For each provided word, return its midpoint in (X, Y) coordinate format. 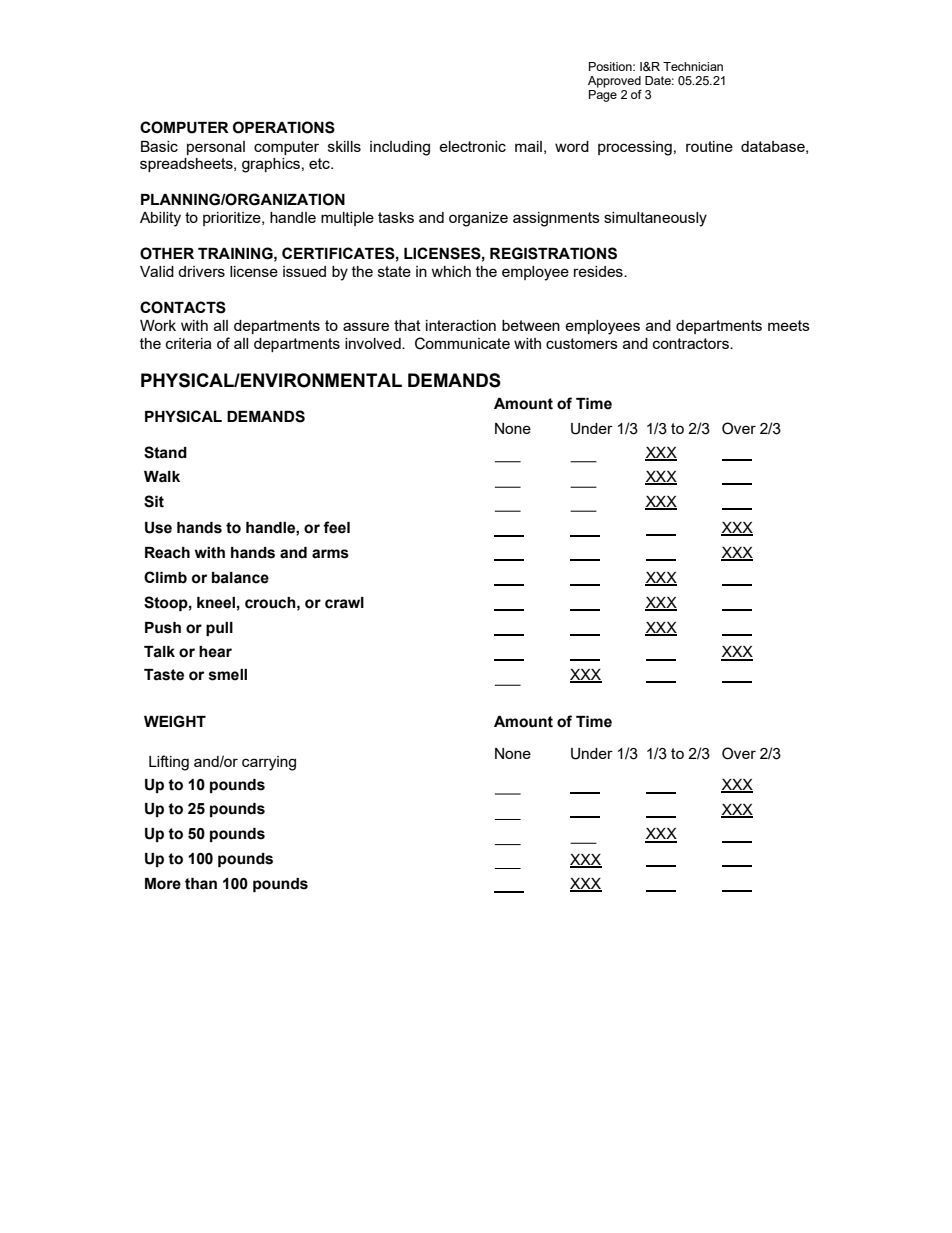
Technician (693, 66)
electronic (472, 146)
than (201, 884)
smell (228, 675)
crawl (344, 603)
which (451, 271)
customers (582, 343)
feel (336, 527)
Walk (162, 477)
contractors (692, 343)
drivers (201, 271)
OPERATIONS (284, 127)
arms (330, 554)
